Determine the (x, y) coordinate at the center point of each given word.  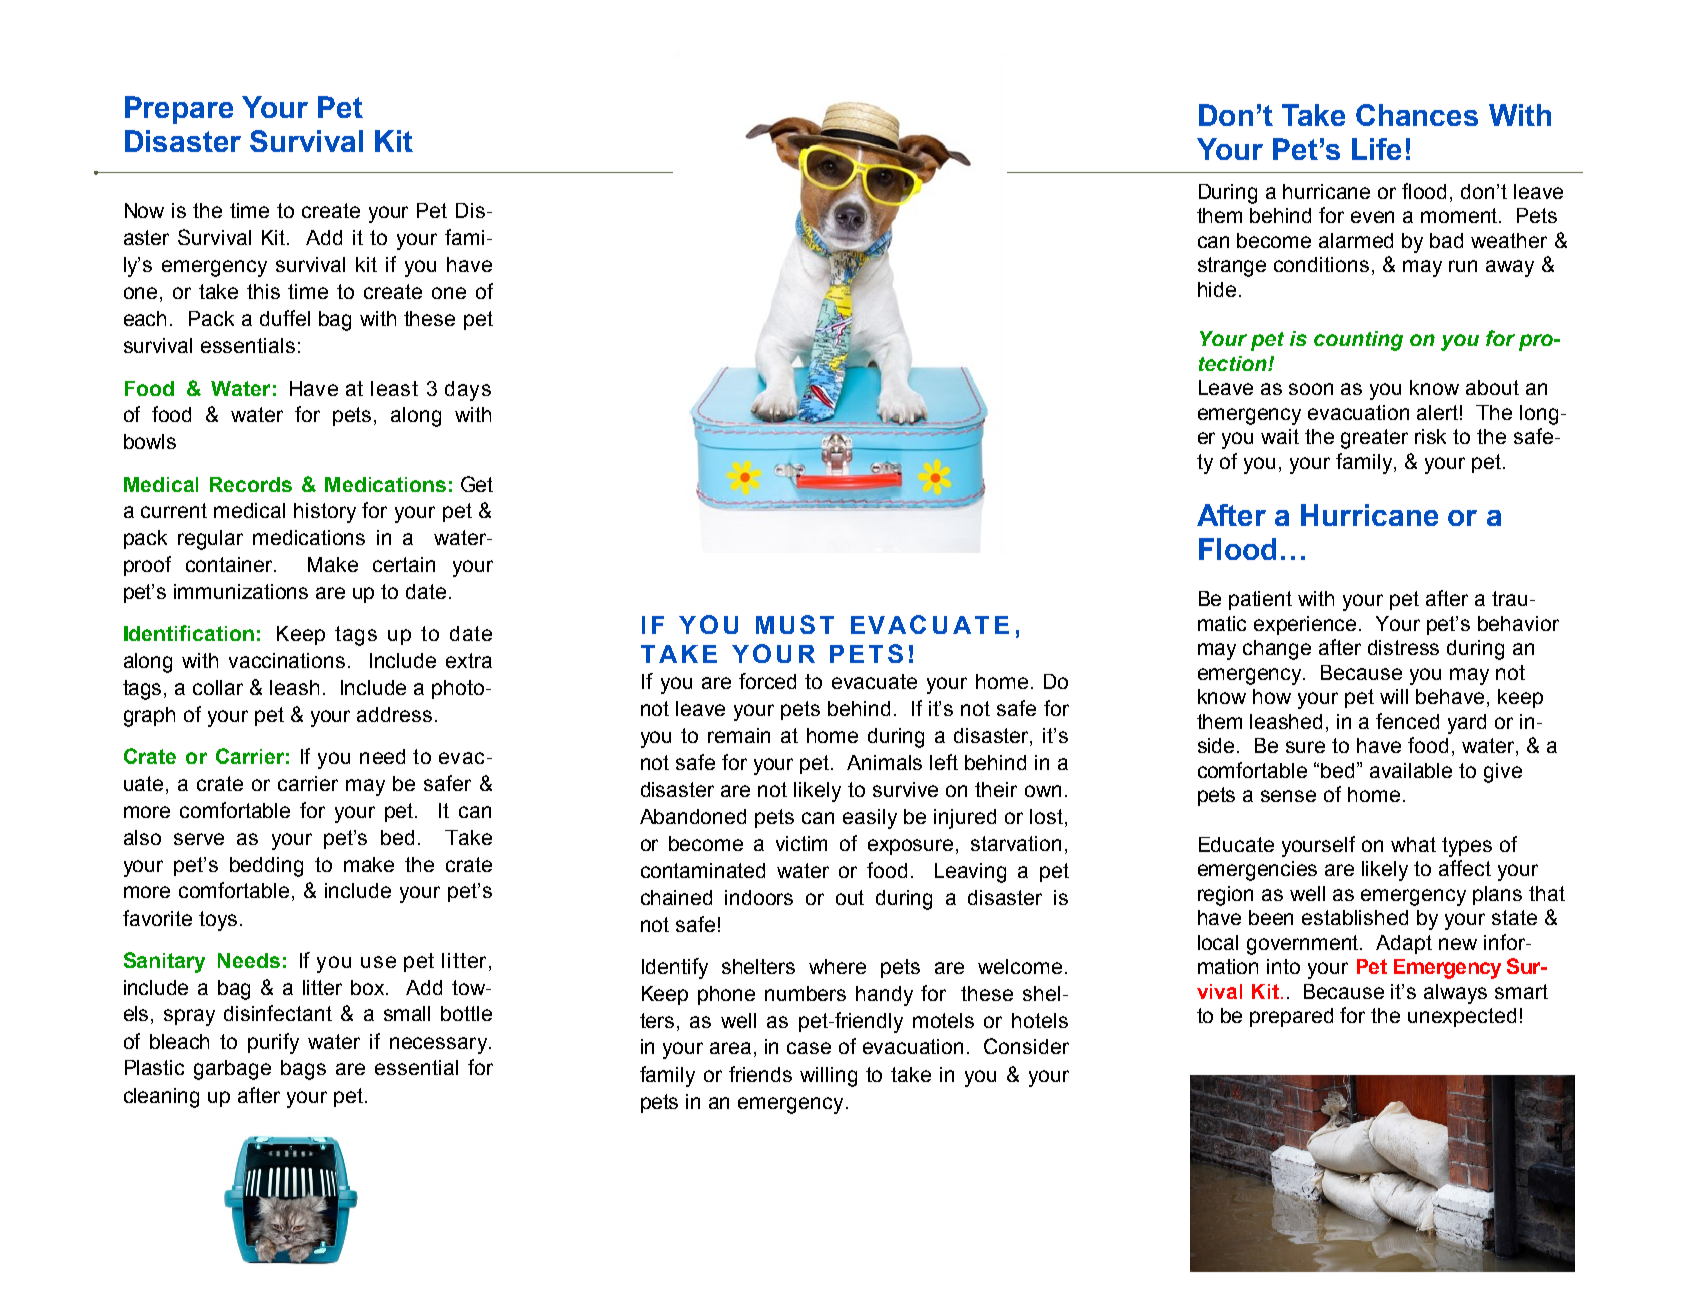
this (263, 291)
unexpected (1462, 1017)
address (394, 714)
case (809, 1048)
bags (303, 1070)
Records (251, 484)
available (1411, 770)
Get (477, 484)
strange (1232, 267)
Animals (884, 762)
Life (1376, 149)
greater (1374, 439)
